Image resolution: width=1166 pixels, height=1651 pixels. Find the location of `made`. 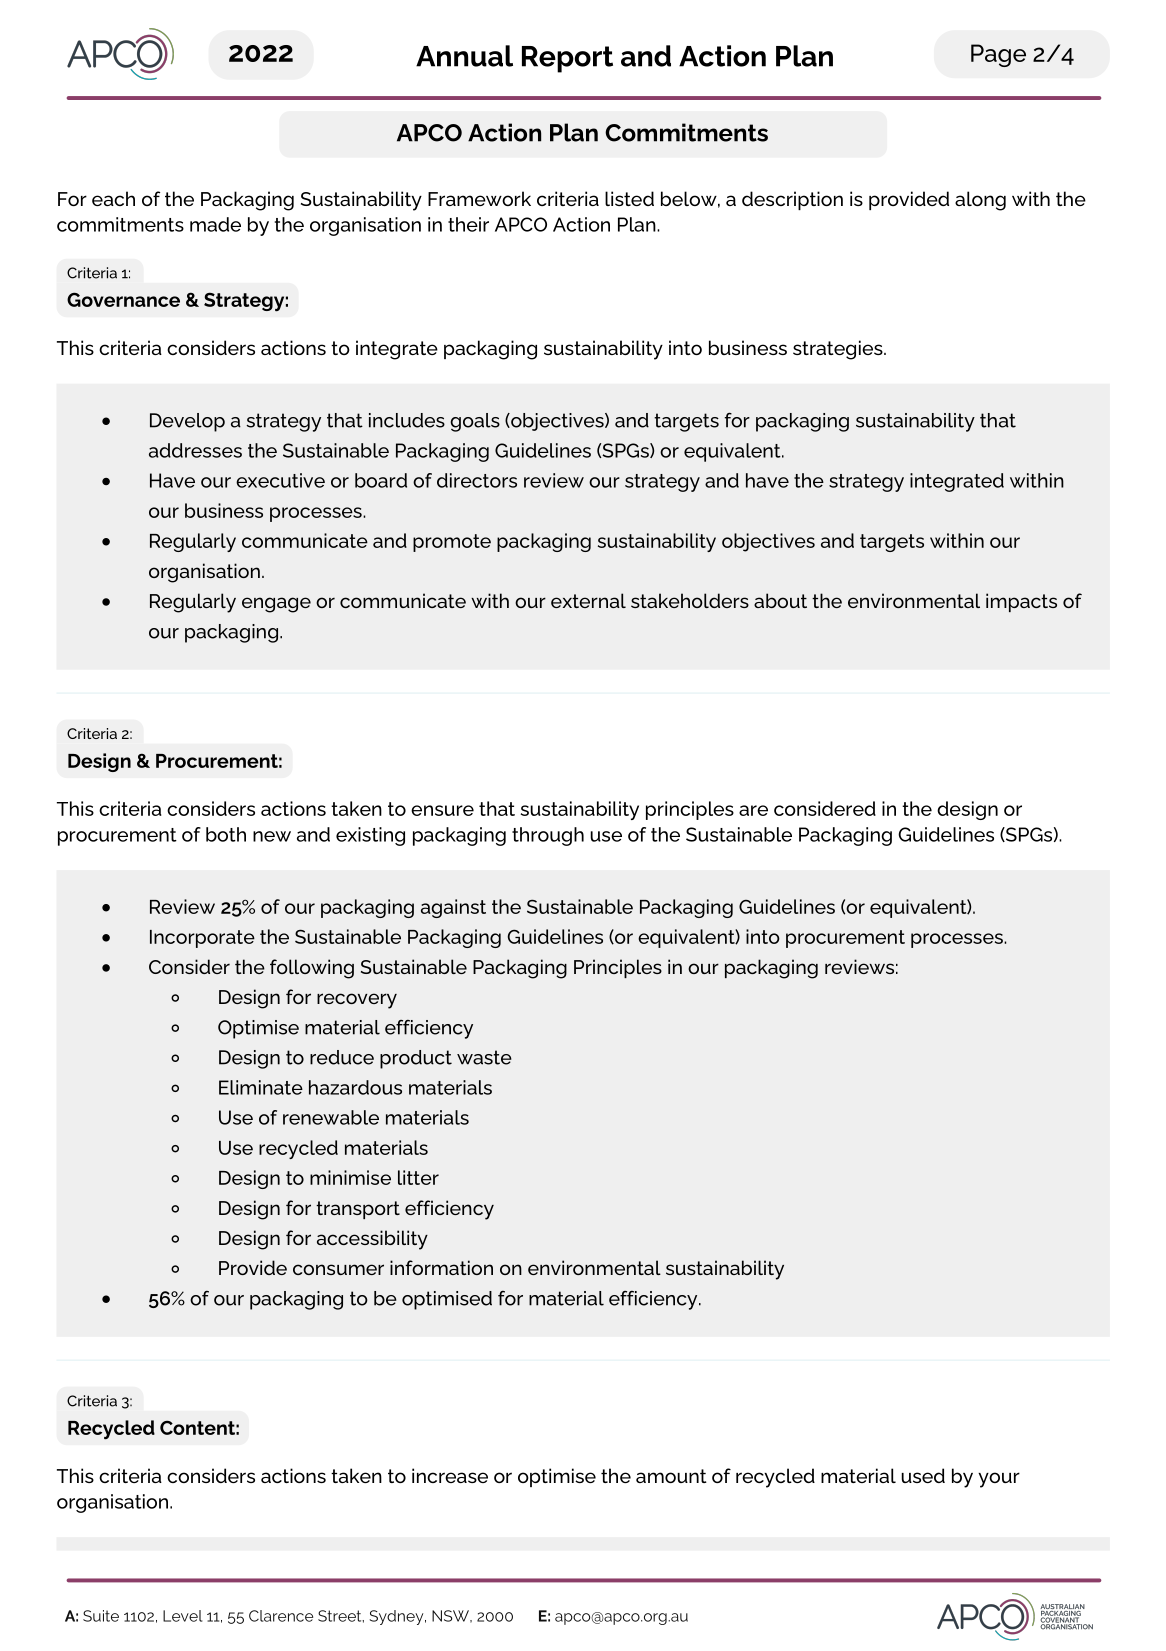

made is located at coordinates (215, 224).
